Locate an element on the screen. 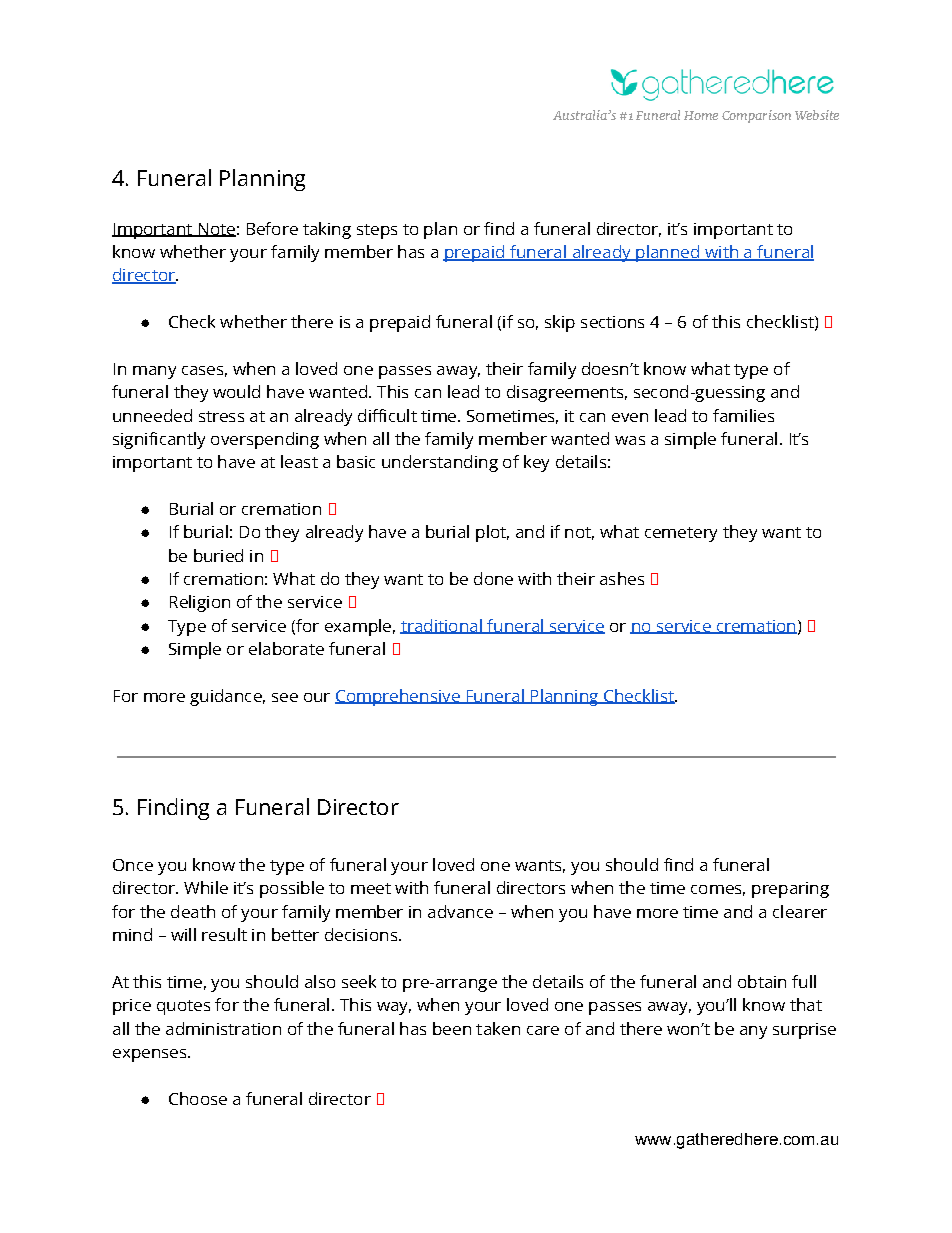 This screenshot has width=952, height=1233. Choose is located at coordinates (198, 1098).
